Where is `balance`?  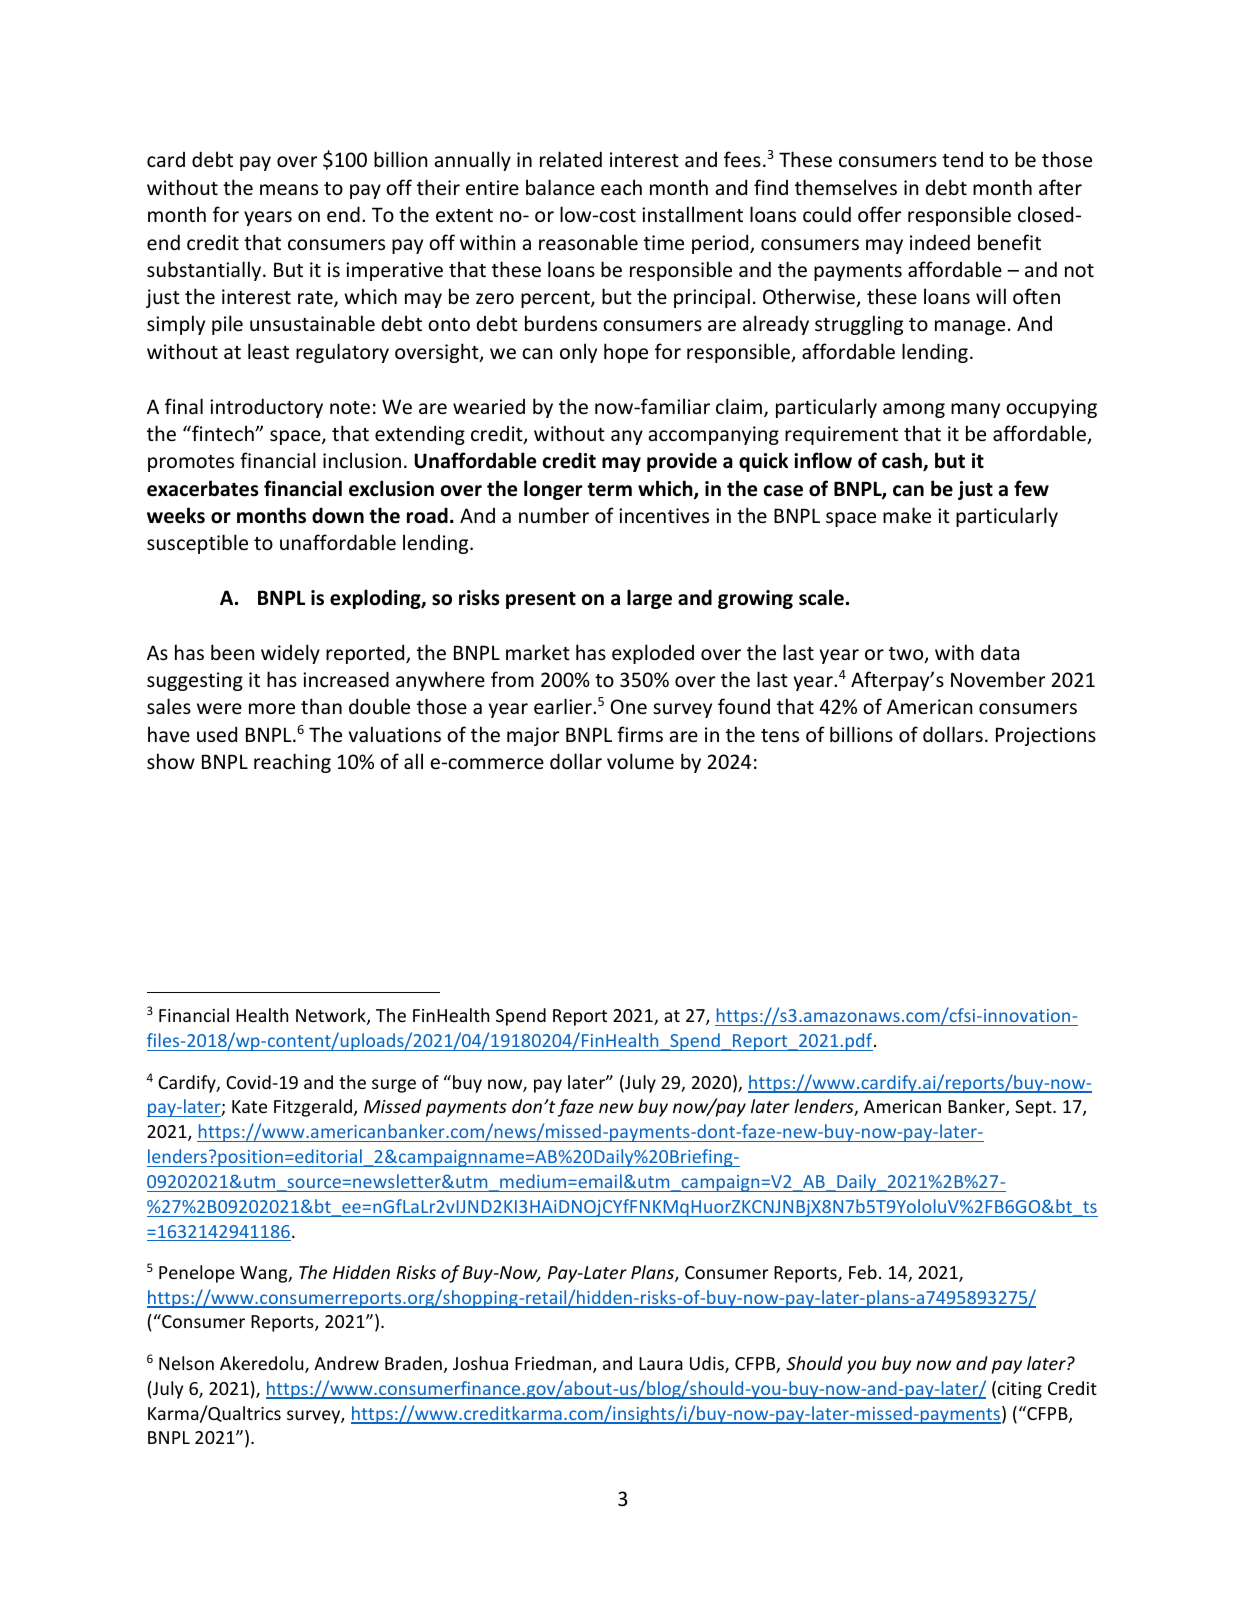
balance is located at coordinates (560, 187).
